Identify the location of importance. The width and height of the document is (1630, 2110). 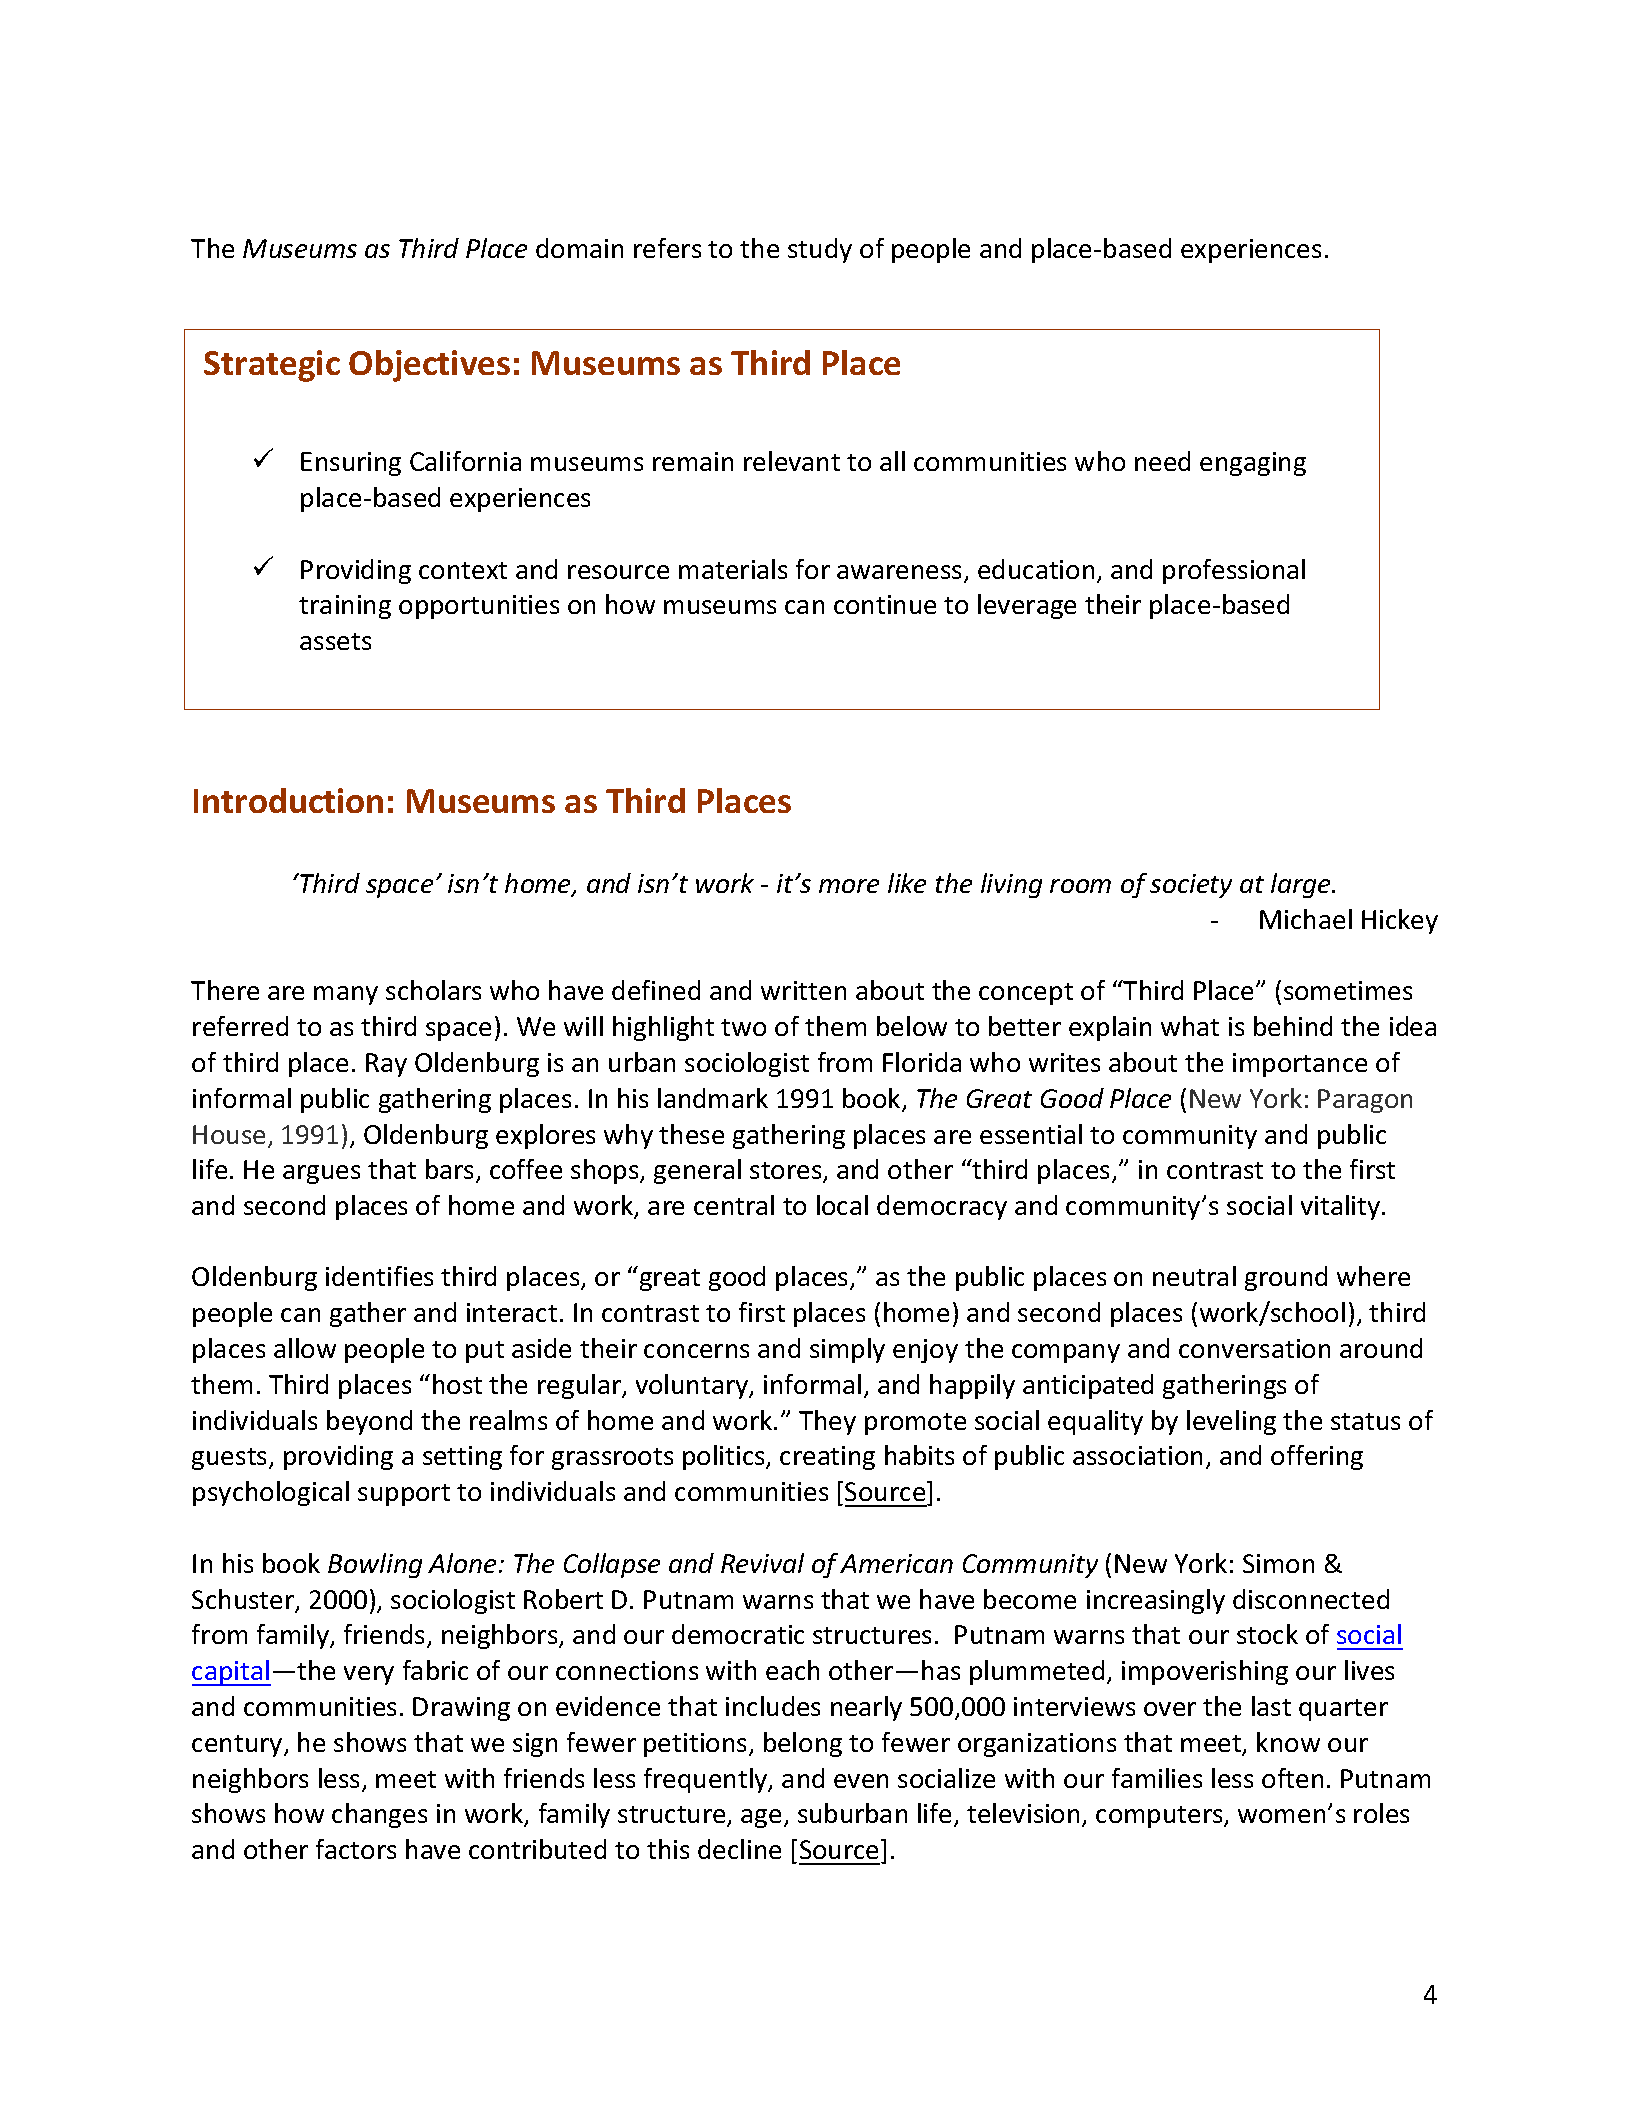
(1300, 1065).
